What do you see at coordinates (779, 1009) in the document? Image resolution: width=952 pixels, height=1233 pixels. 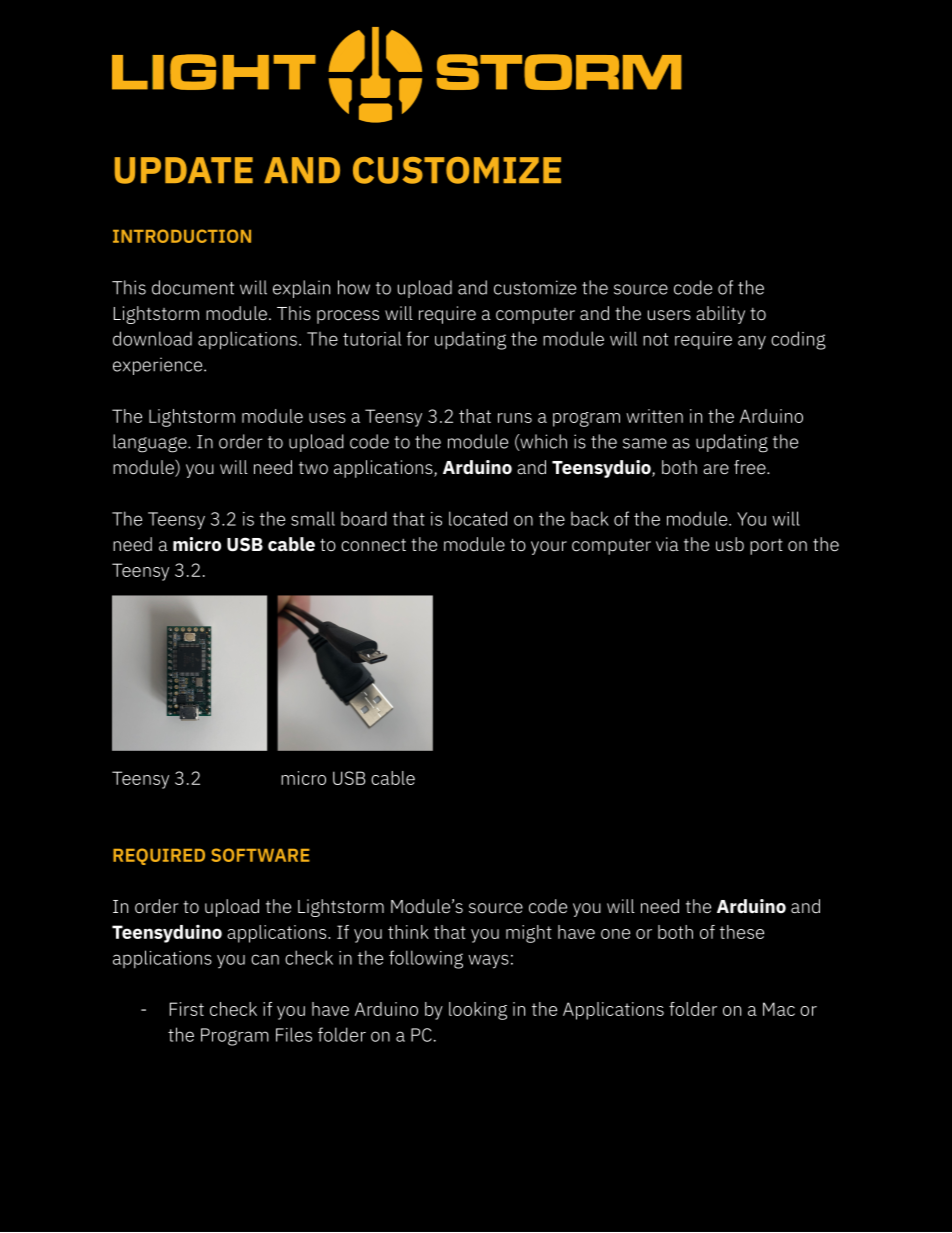 I see `Mac` at bounding box center [779, 1009].
